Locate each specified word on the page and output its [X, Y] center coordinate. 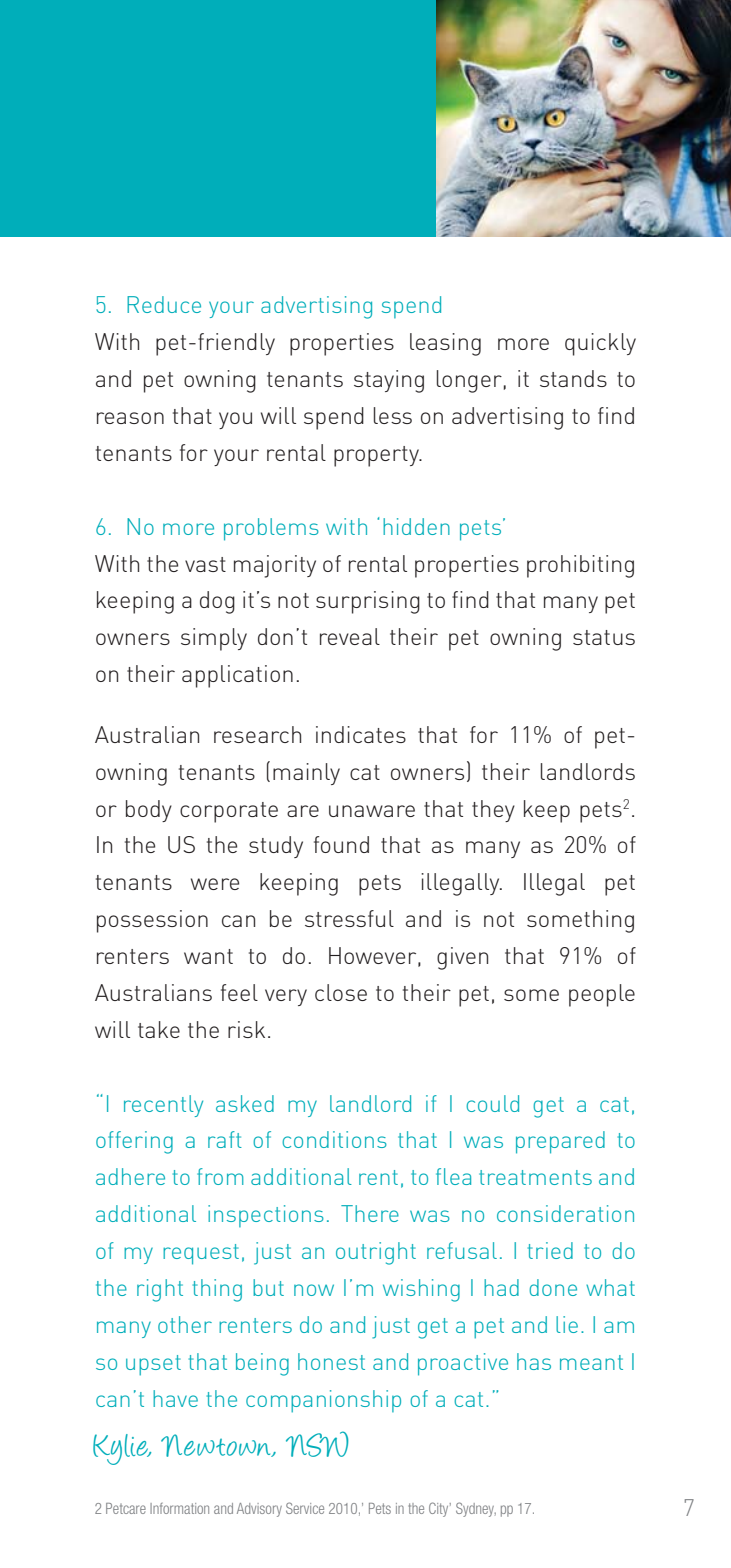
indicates [361, 734]
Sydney [476, 1509]
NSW [317, 1444]
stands [573, 378]
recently [163, 1106]
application [237, 676]
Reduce [164, 304]
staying [389, 381]
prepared [560, 1142]
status [604, 637]
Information [179, 1508]
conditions [334, 1139]
